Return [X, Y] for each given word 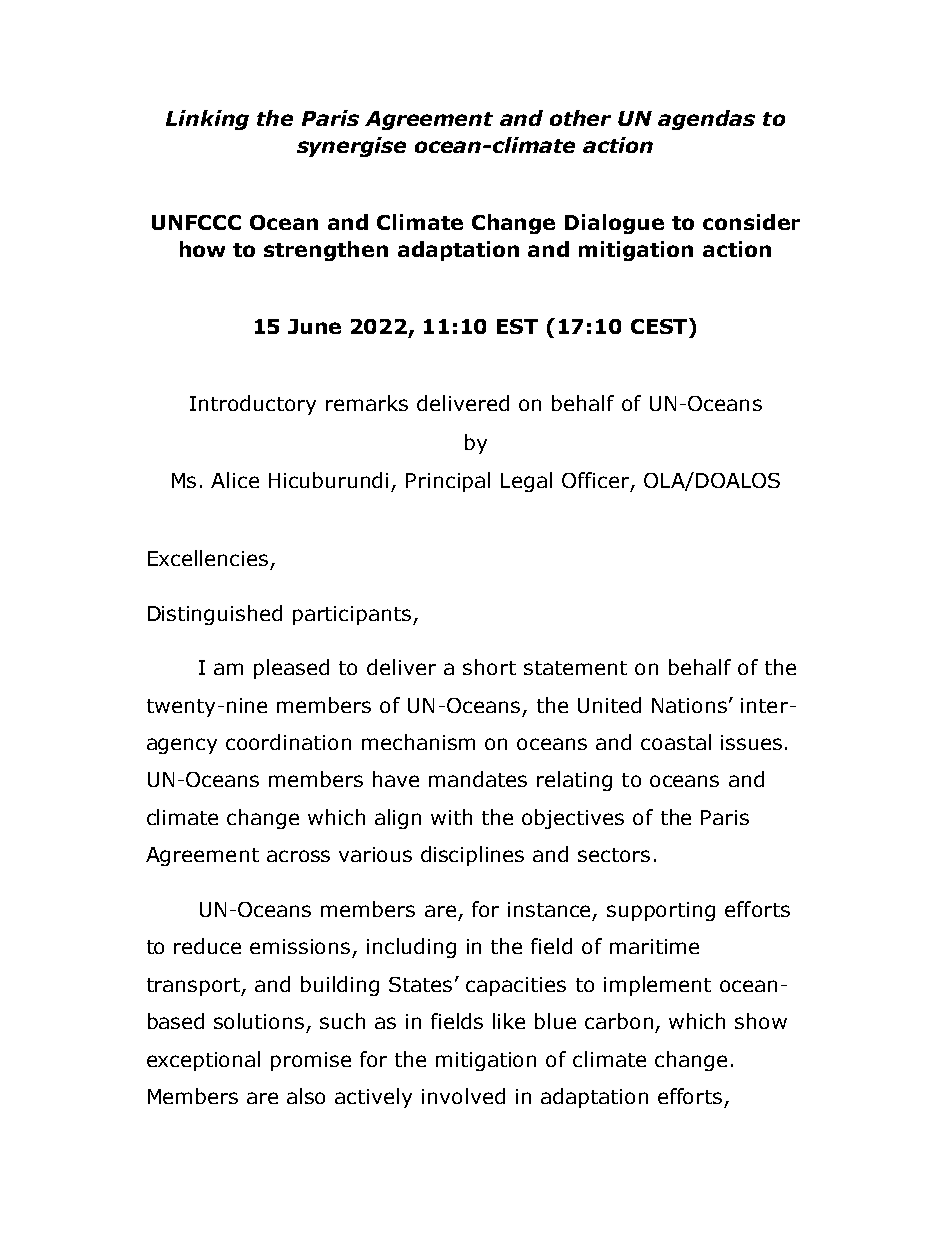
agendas [706, 120]
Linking [207, 120]
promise [311, 1061]
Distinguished [215, 615]
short [489, 667]
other [580, 118]
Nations [689, 705]
